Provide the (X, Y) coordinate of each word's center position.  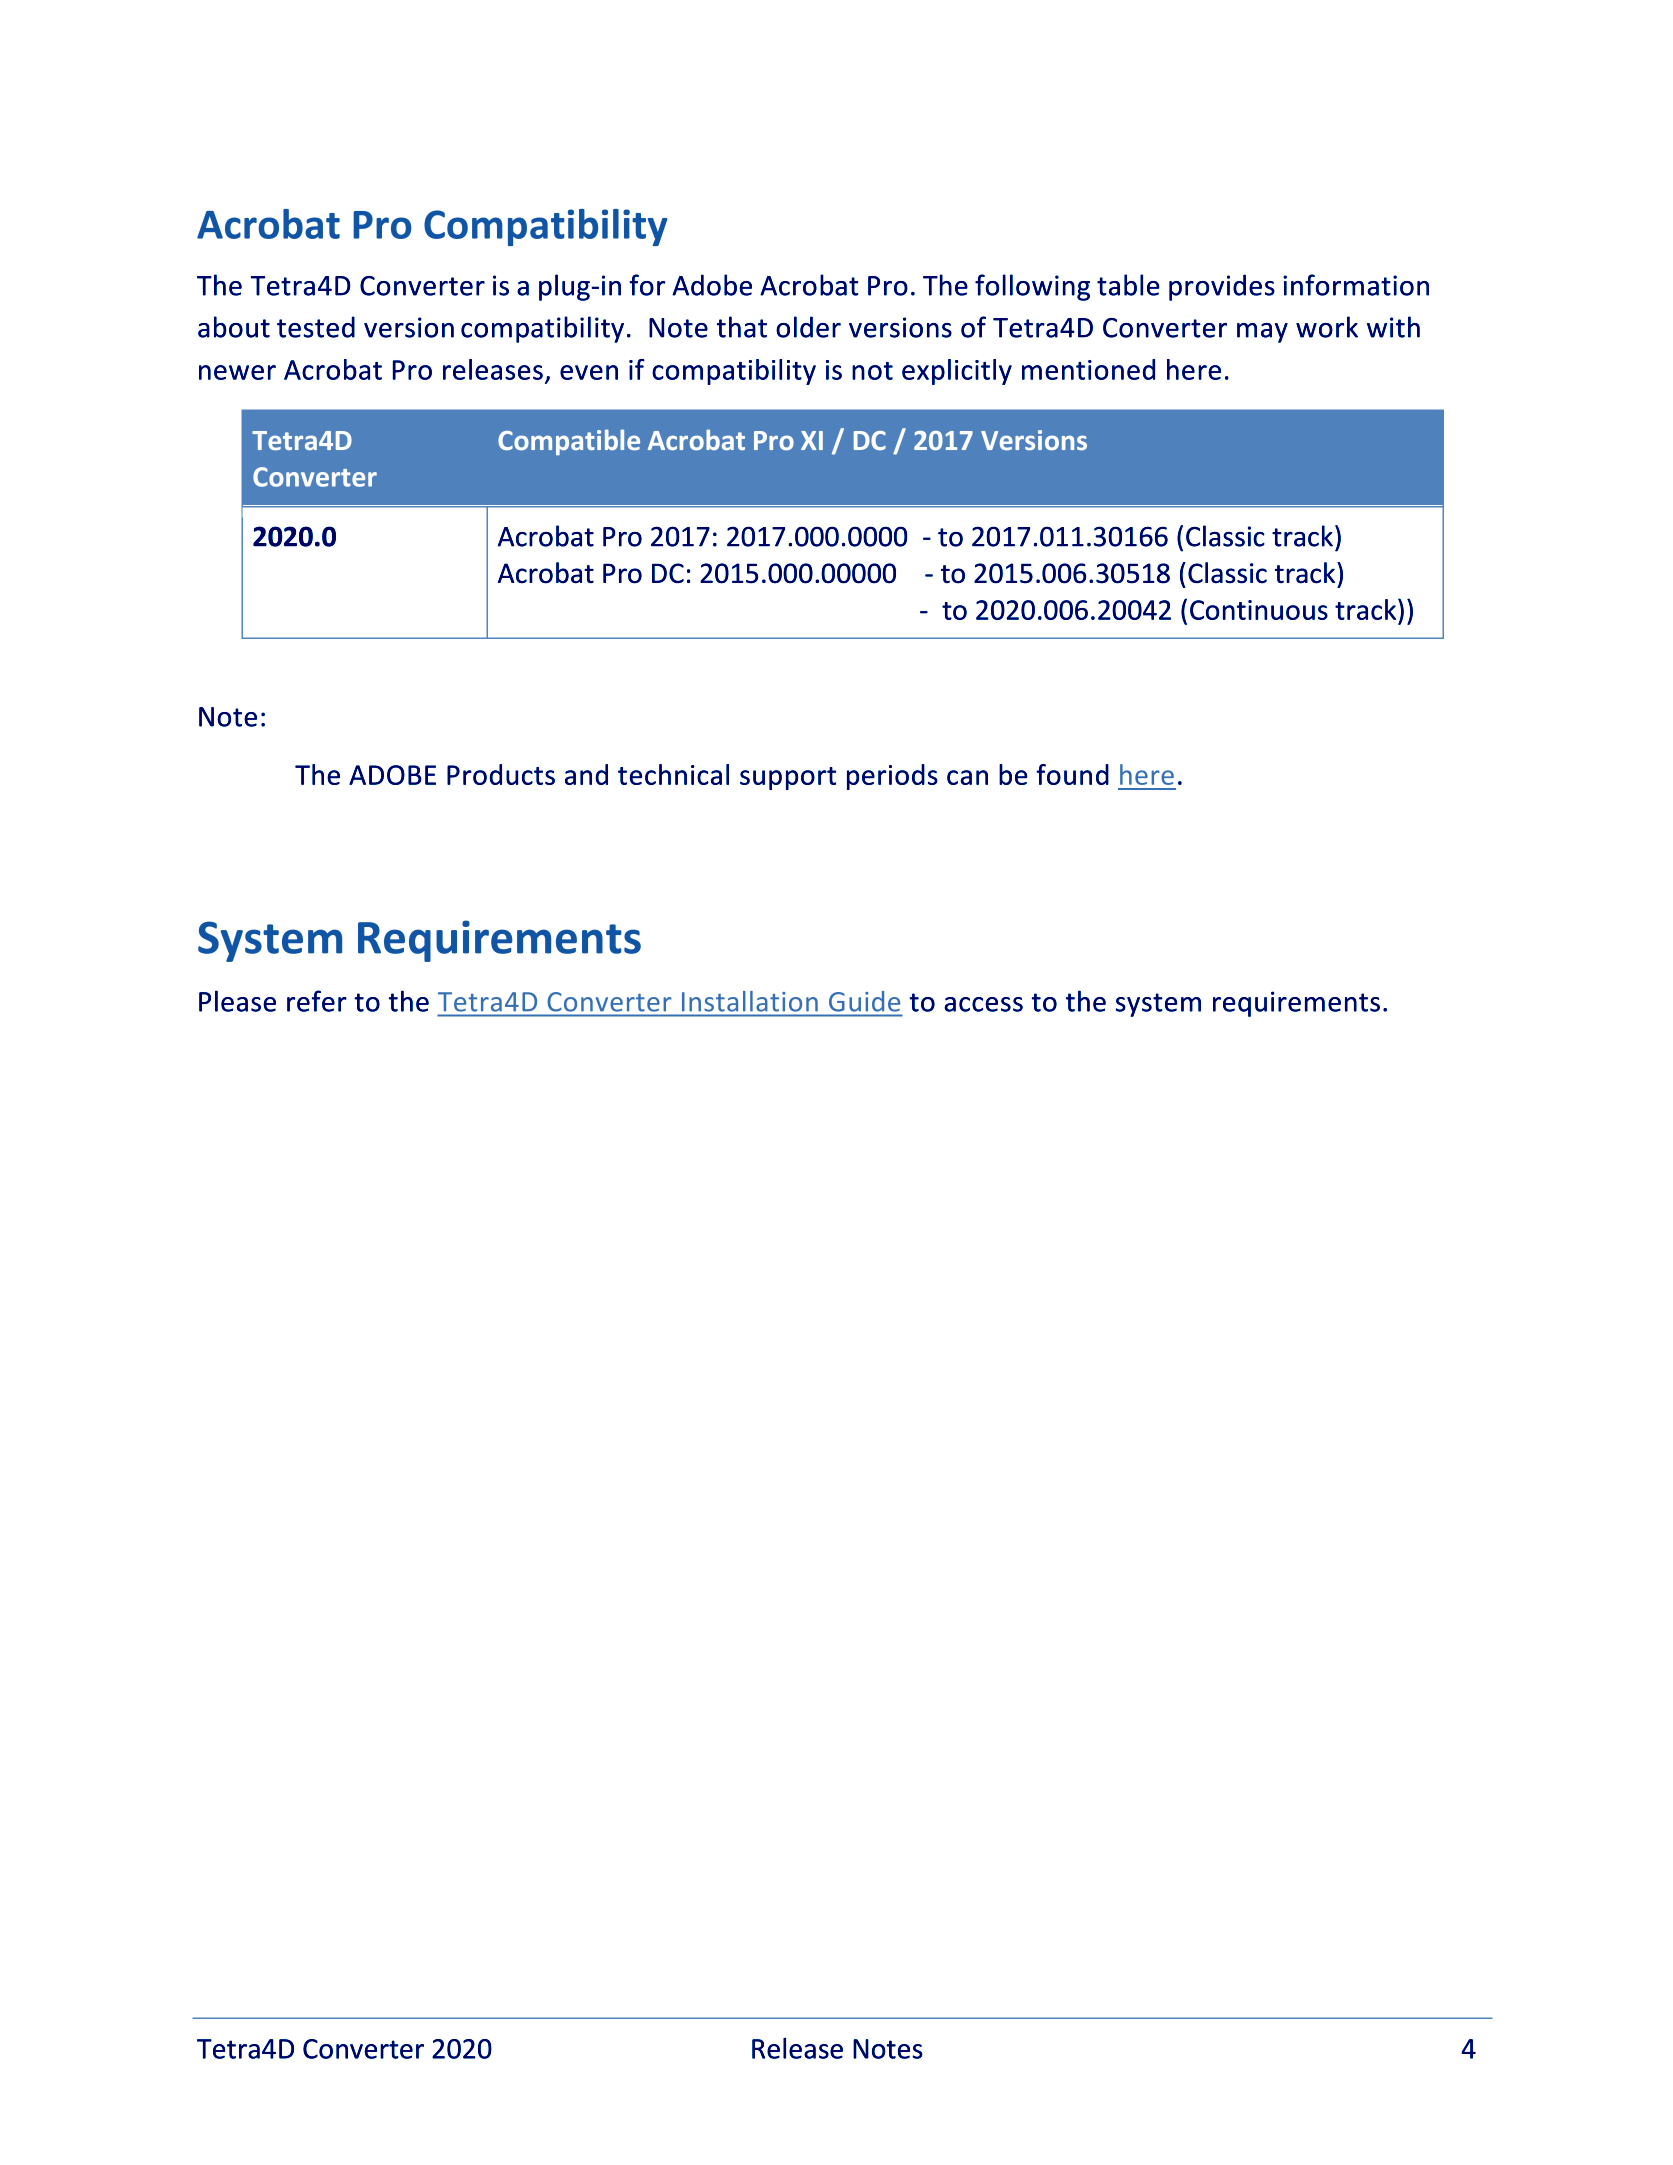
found (1072, 774)
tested (316, 327)
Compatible (569, 442)
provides (1222, 287)
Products (501, 774)
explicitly (957, 372)
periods (892, 777)
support (788, 778)
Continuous (1259, 610)
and (586, 774)
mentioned (1088, 369)
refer (317, 1001)
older (808, 327)
